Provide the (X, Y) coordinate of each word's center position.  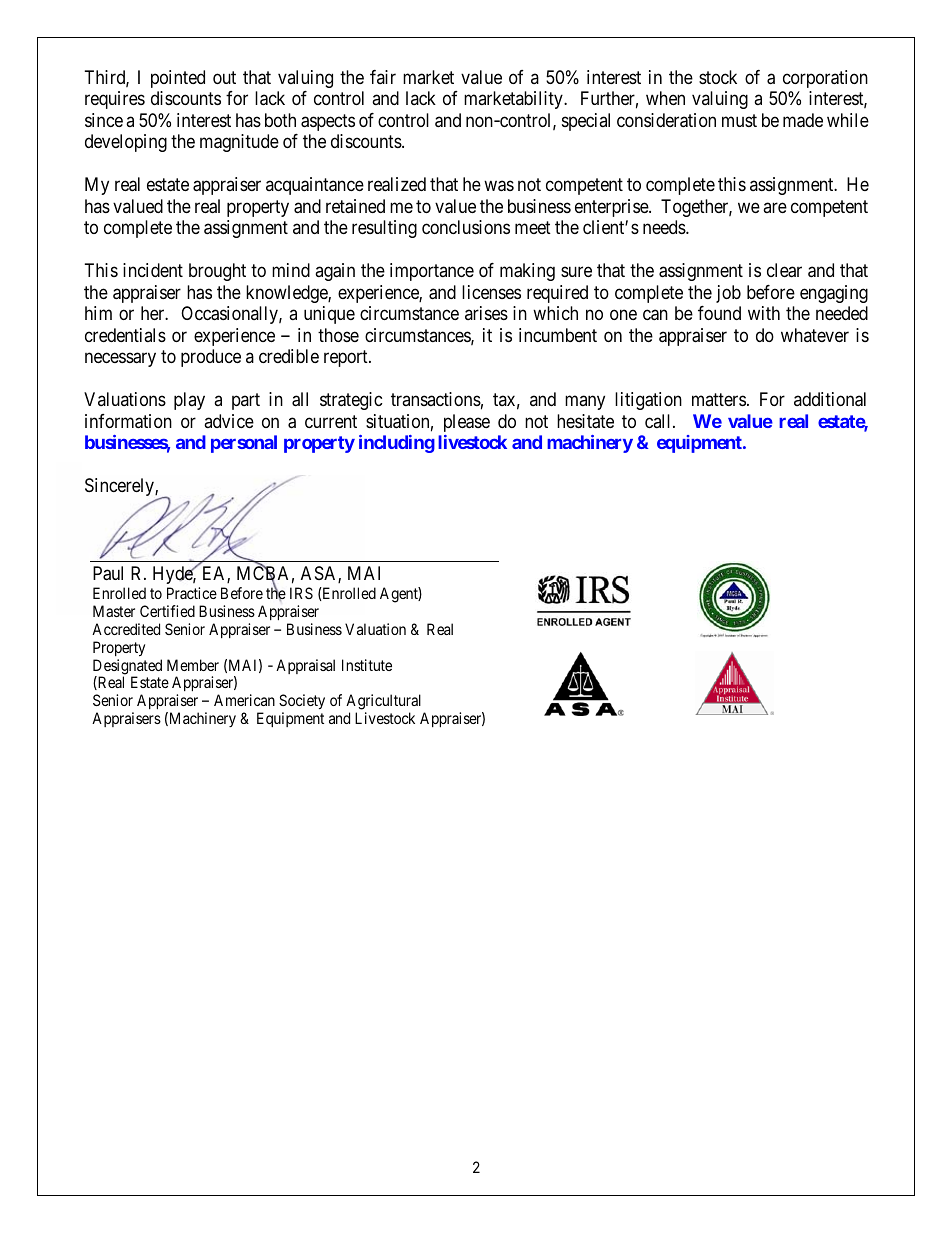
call (659, 421)
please (467, 423)
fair (383, 77)
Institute (367, 665)
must (739, 120)
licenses (491, 292)
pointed (178, 79)
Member (193, 665)
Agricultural (385, 703)
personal (244, 444)
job (728, 294)
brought (217, 272)
